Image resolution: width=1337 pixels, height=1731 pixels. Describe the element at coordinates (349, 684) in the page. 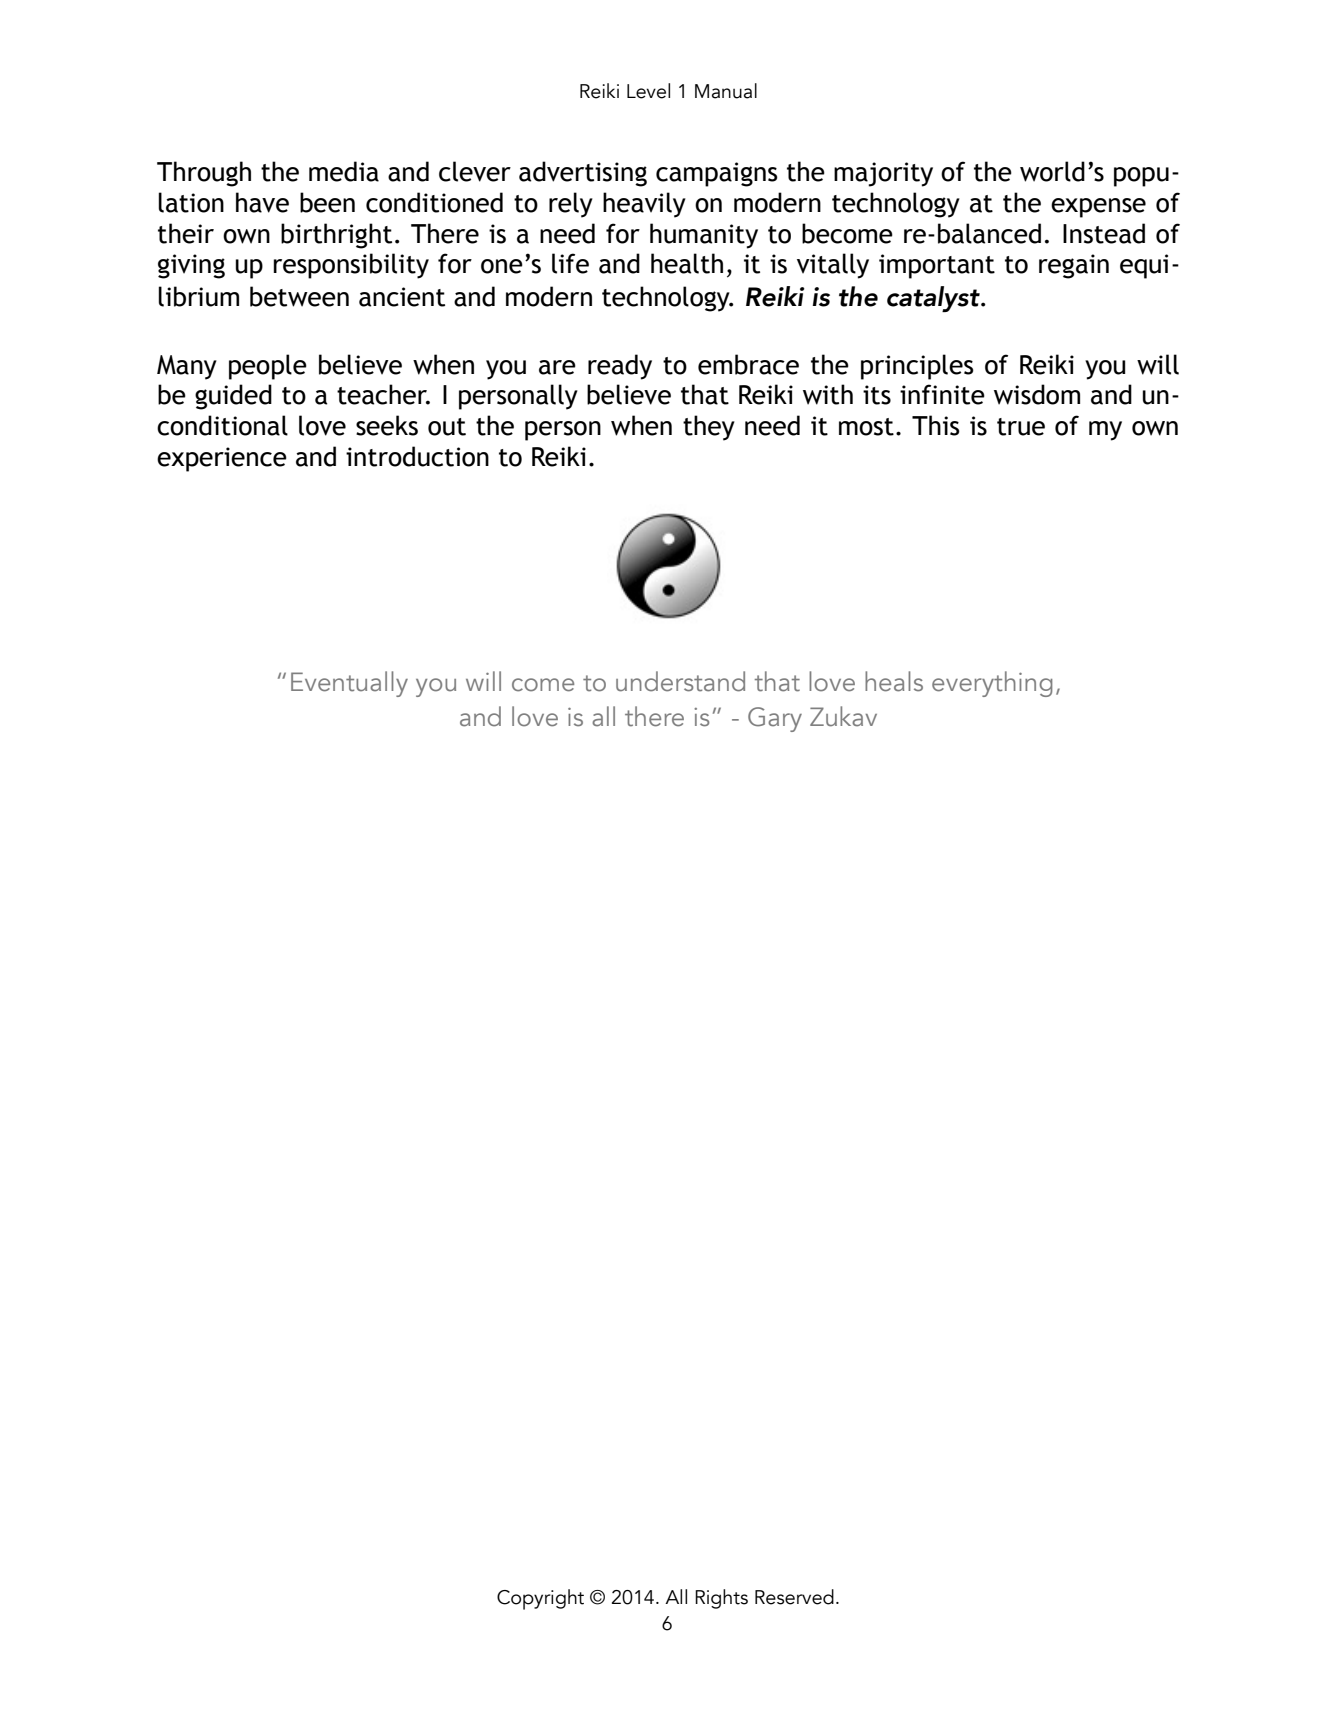

I see `Eventually` at that location.
